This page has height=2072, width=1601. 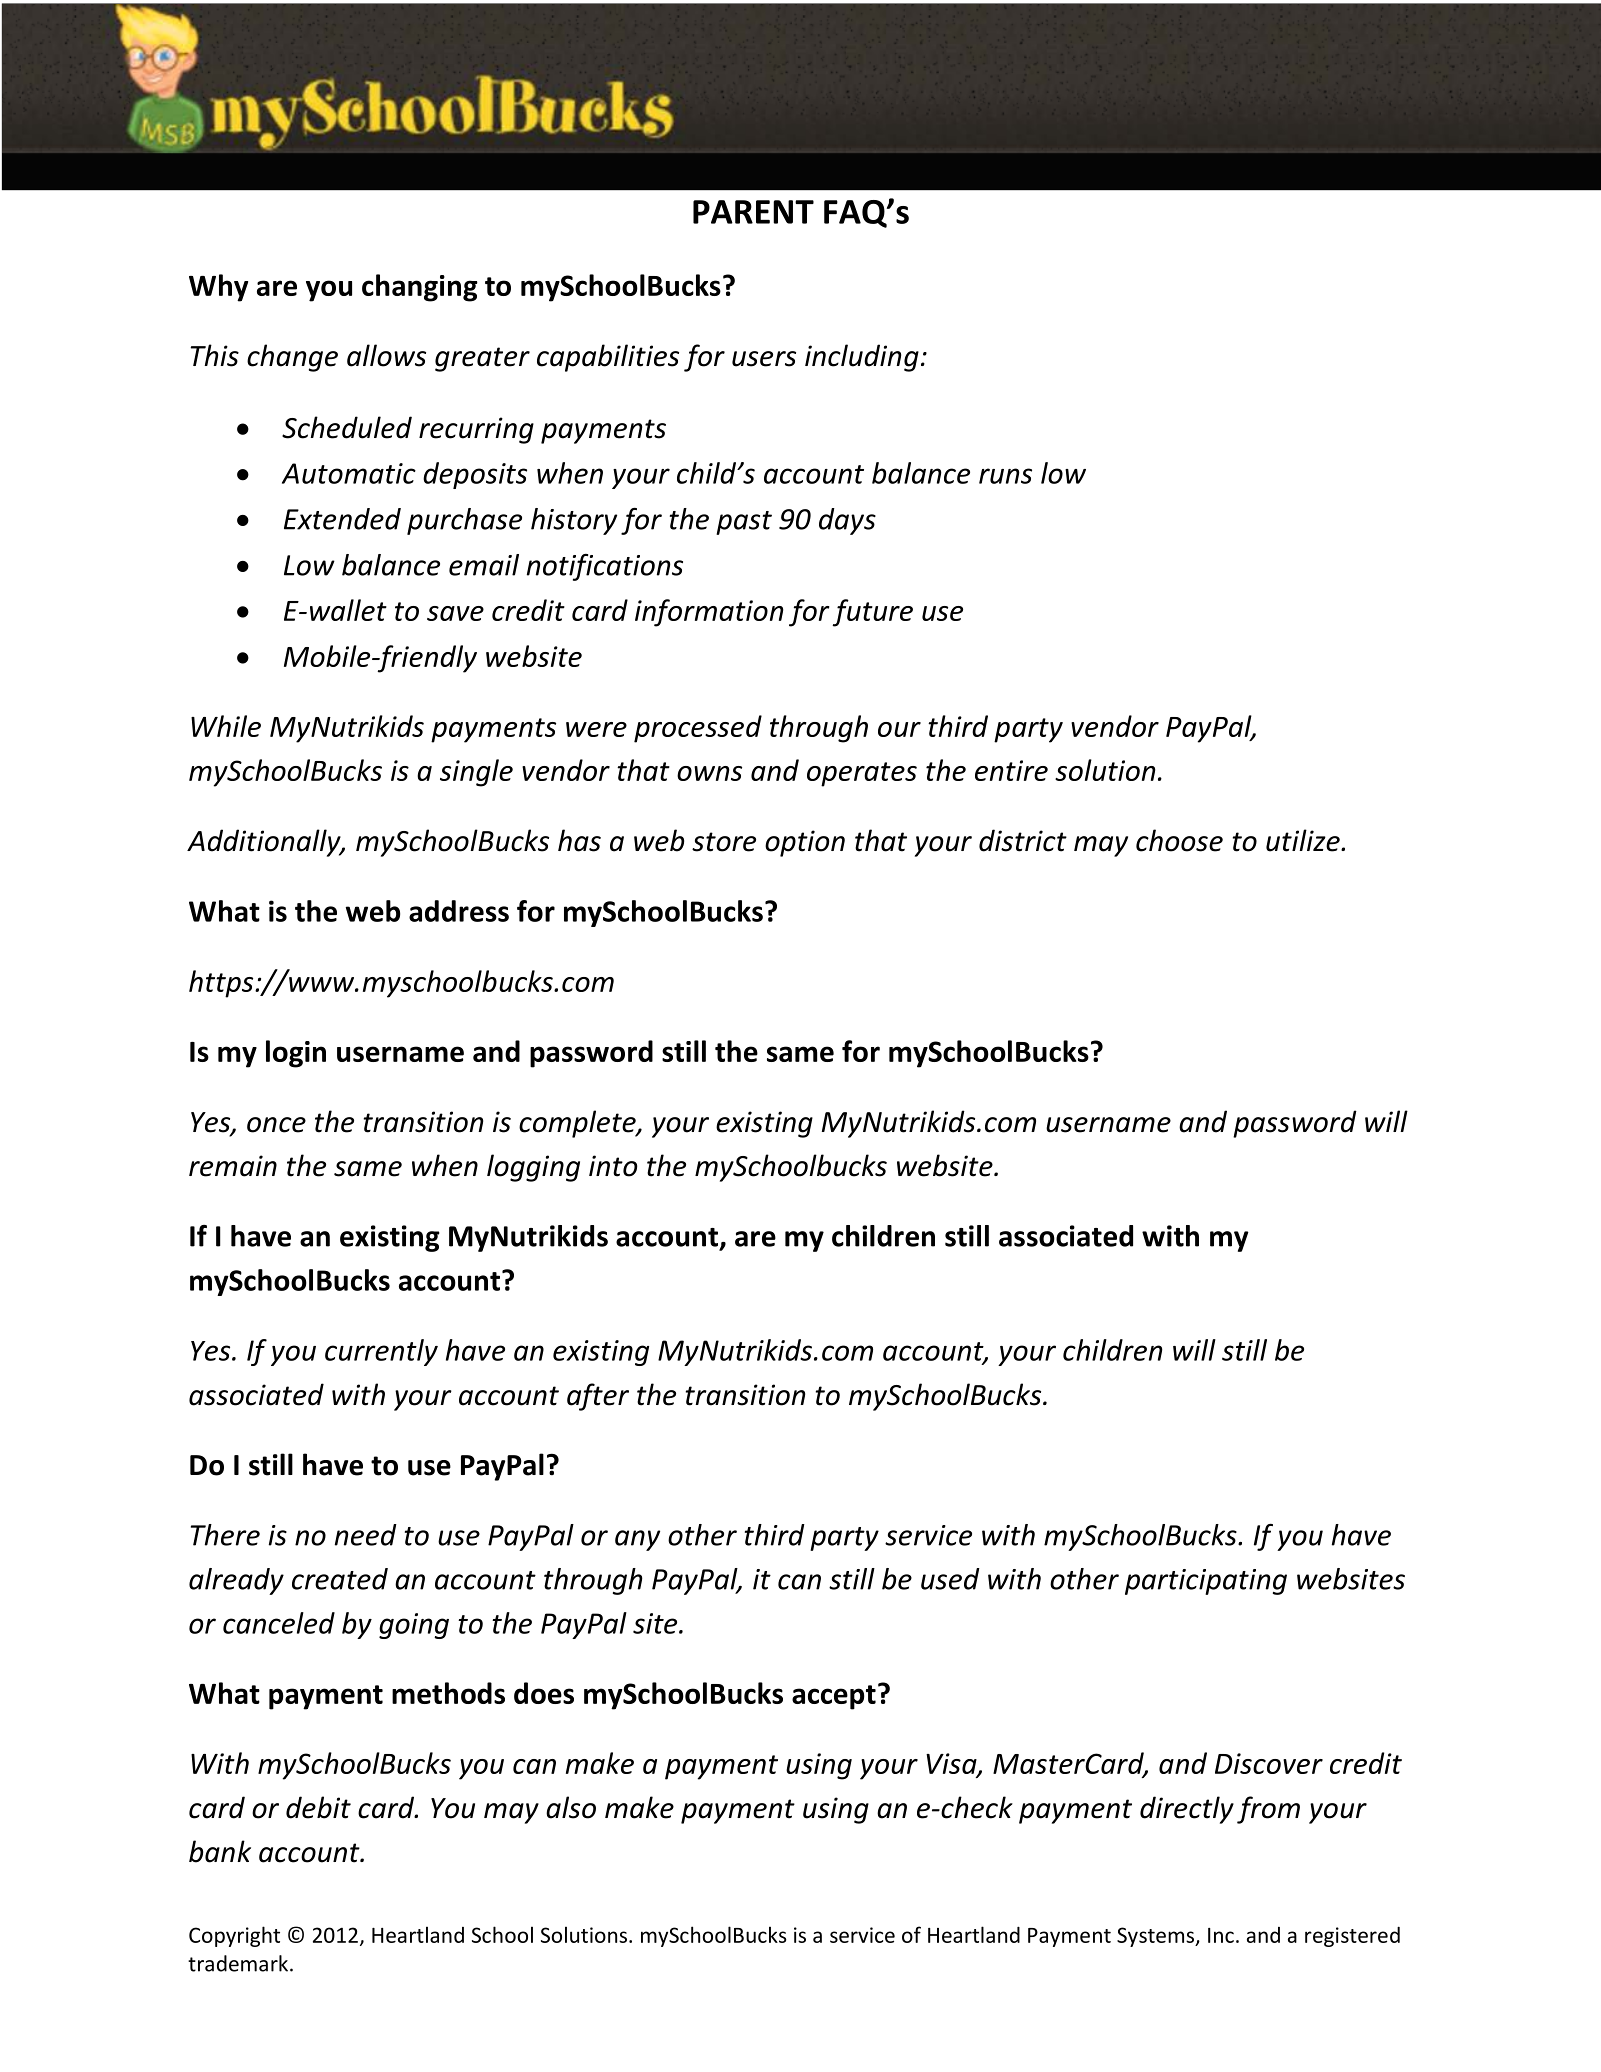 What do you see at coordinates (476, 773) in the page?
I see `single` at bounding box center [476, 773].
